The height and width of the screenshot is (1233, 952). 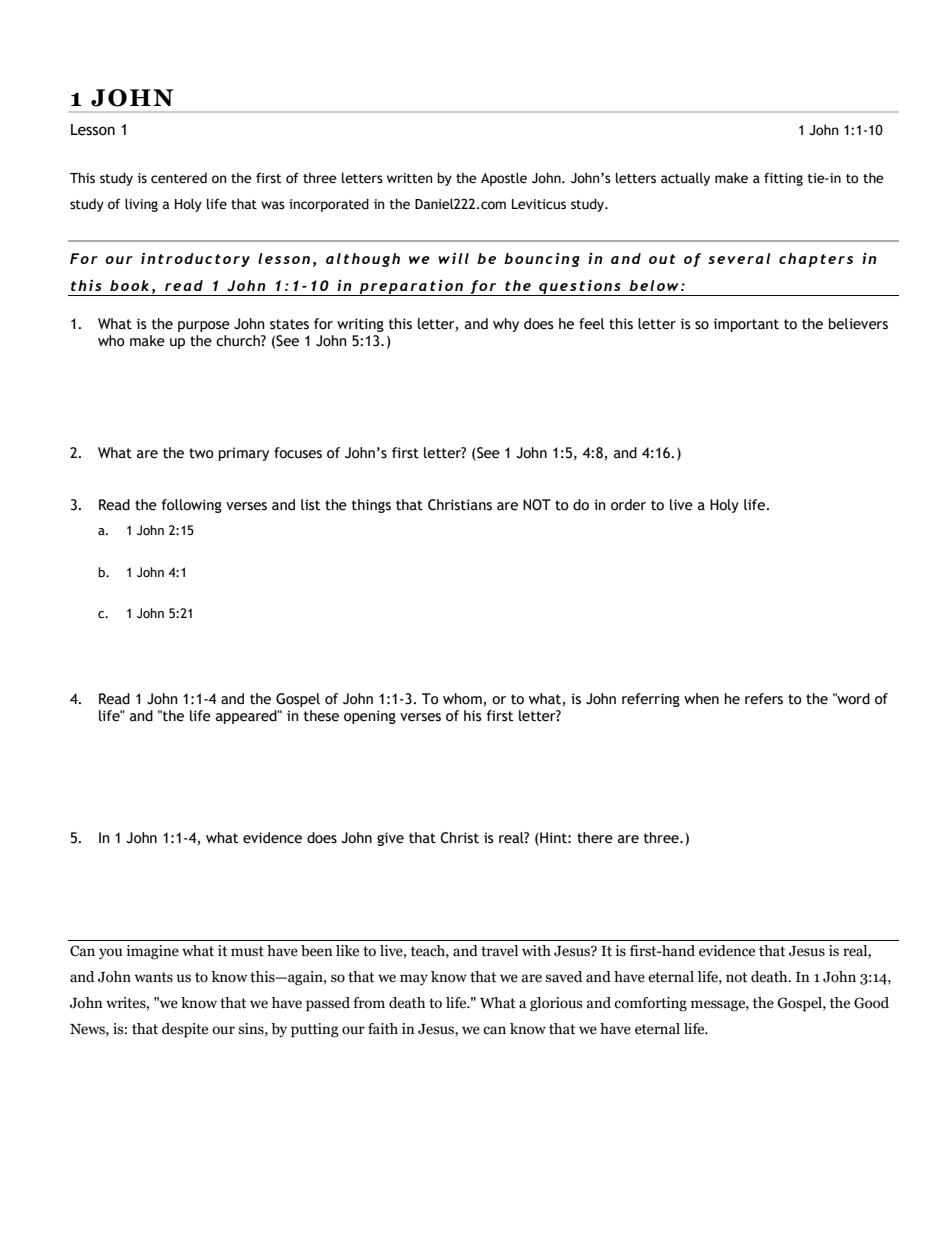 I want to click on glorious, so click(x=556, y=1004).
